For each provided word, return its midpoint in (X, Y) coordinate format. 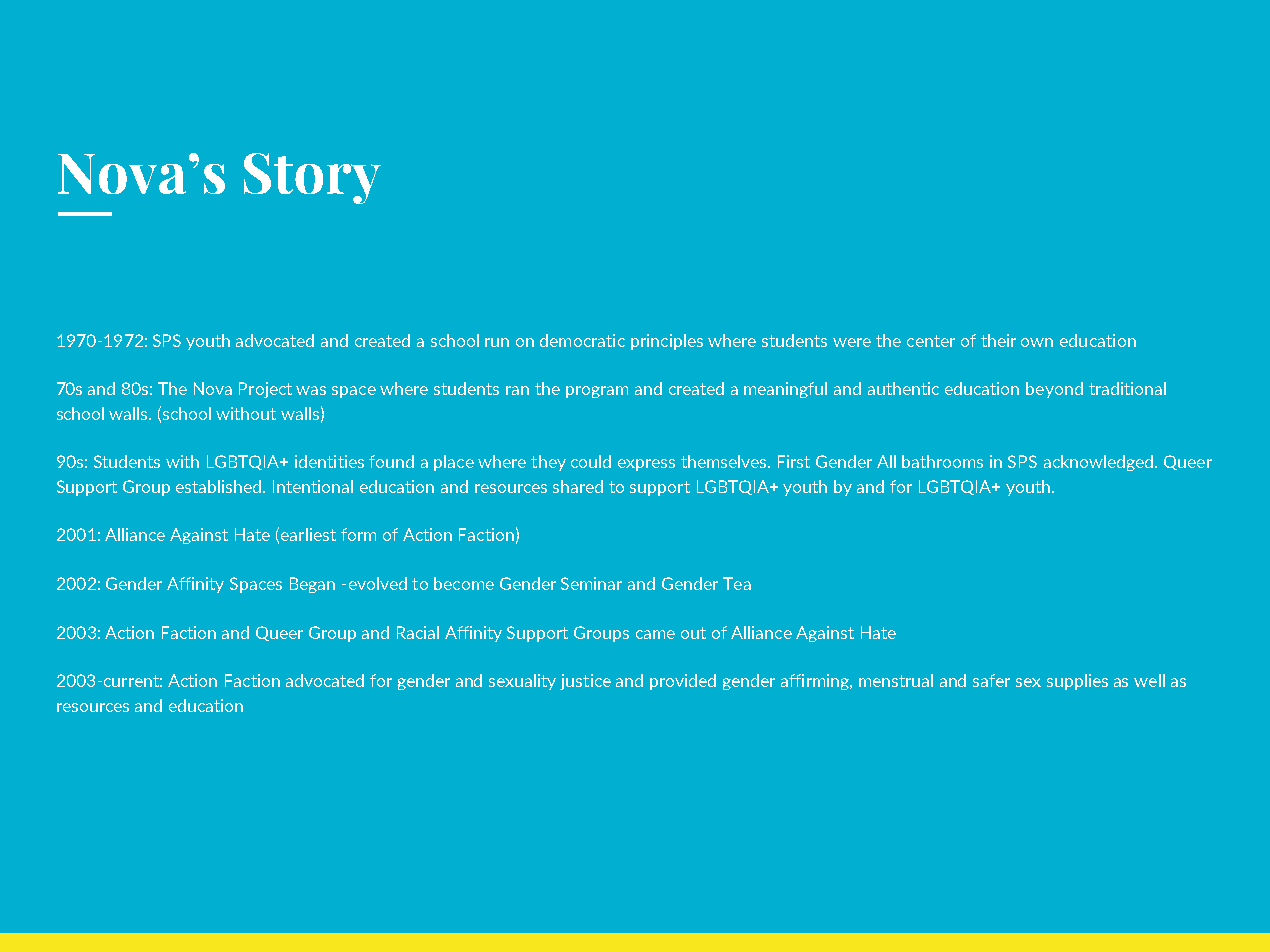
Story (312, 178)
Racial (418, 632)
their (998, 340)
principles (667, 342)
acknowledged (1098, 463)
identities (329, 461)
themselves (725, 461)
